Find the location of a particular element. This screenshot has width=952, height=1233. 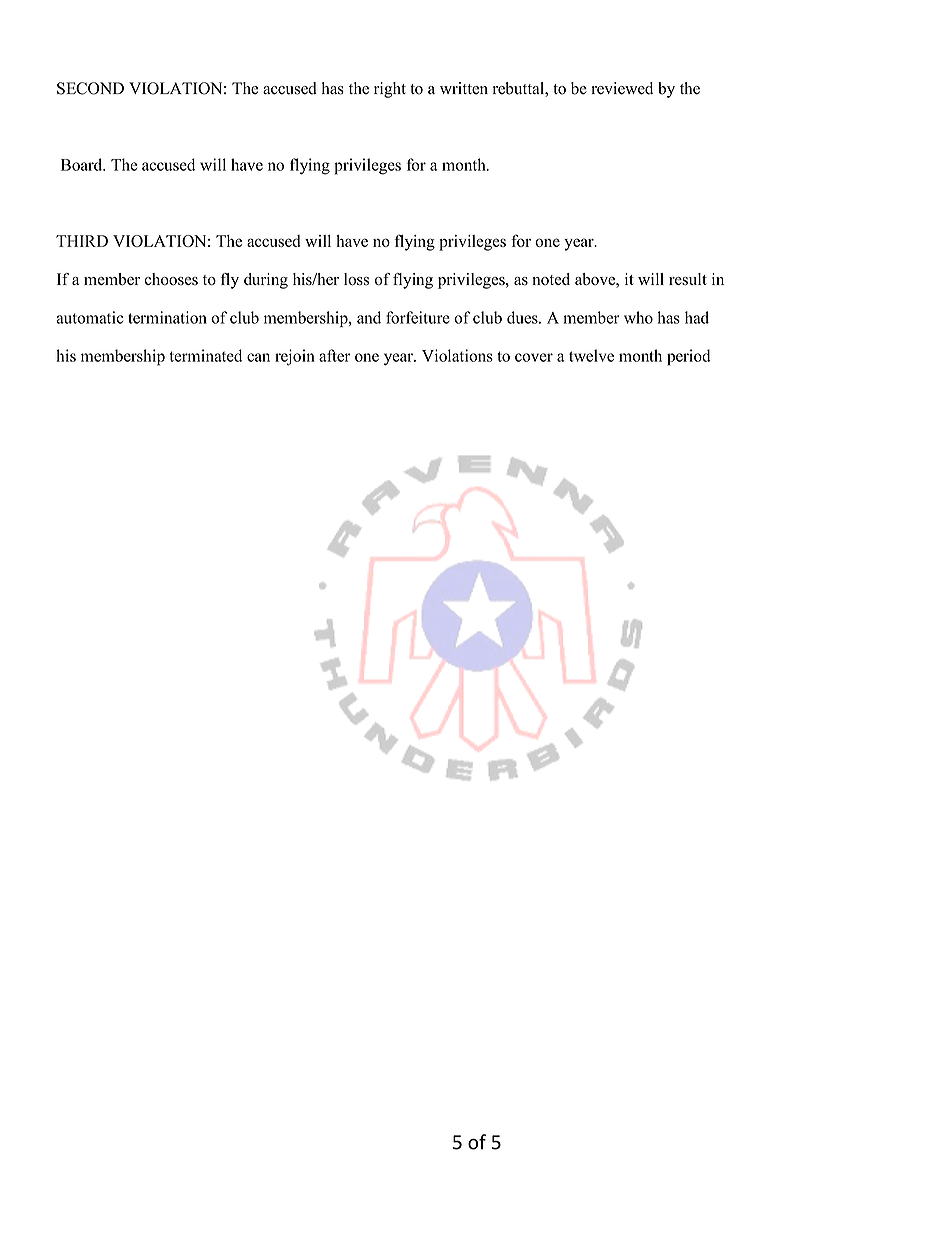

reviewed is located at coordinates (622, 88).
